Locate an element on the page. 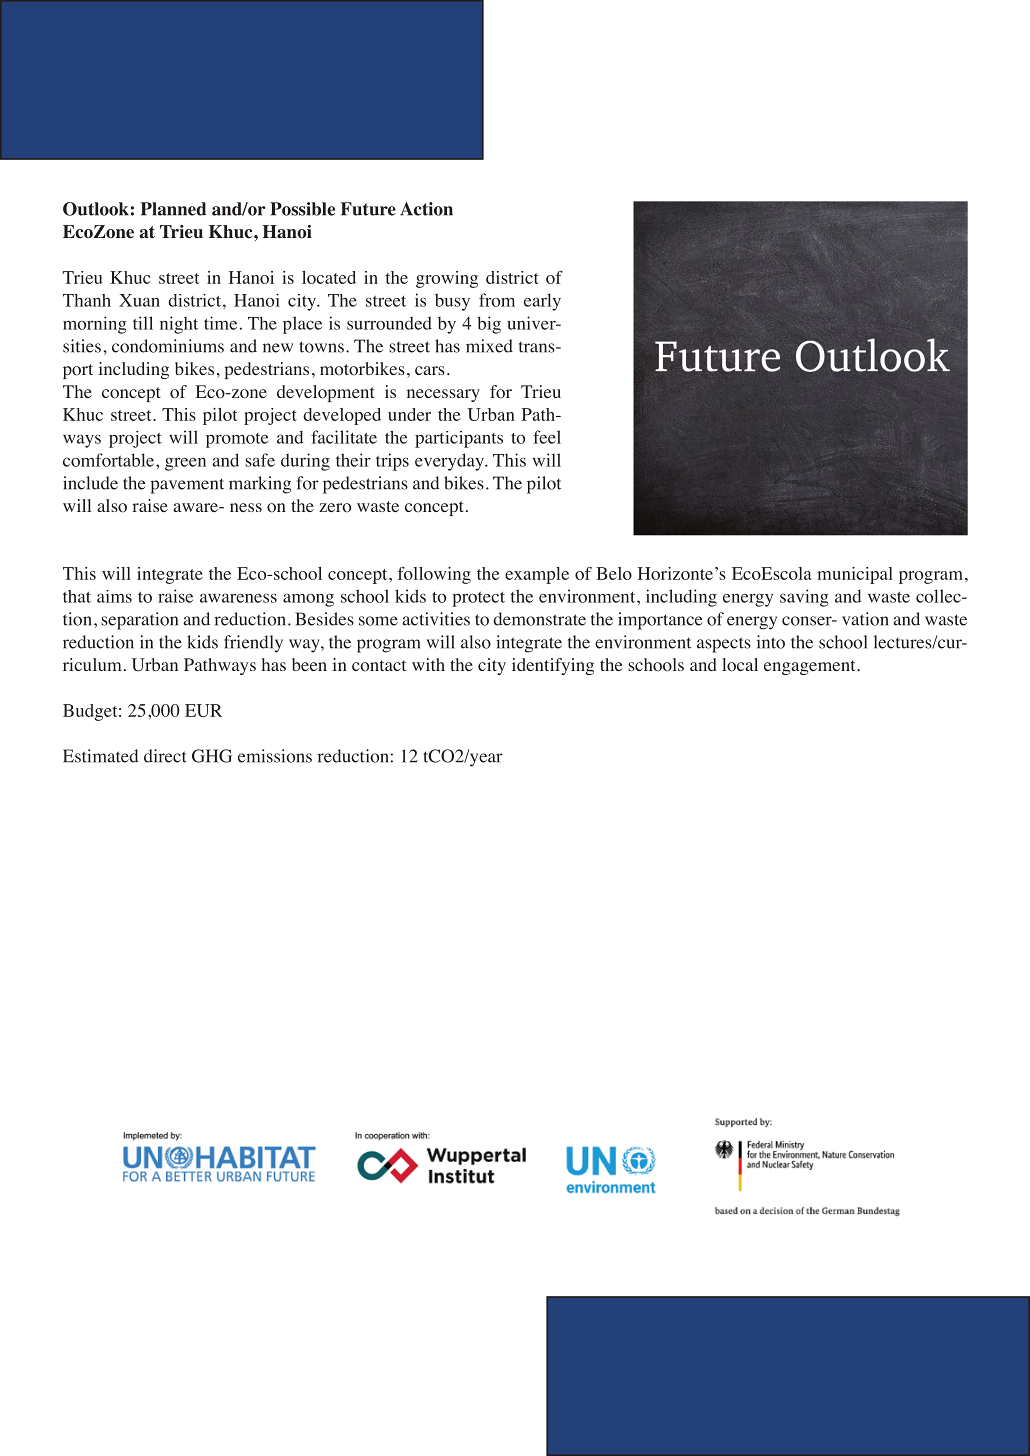 The height and width of the page is (1456, 1030). feel is located at coordinates (547, 437).
